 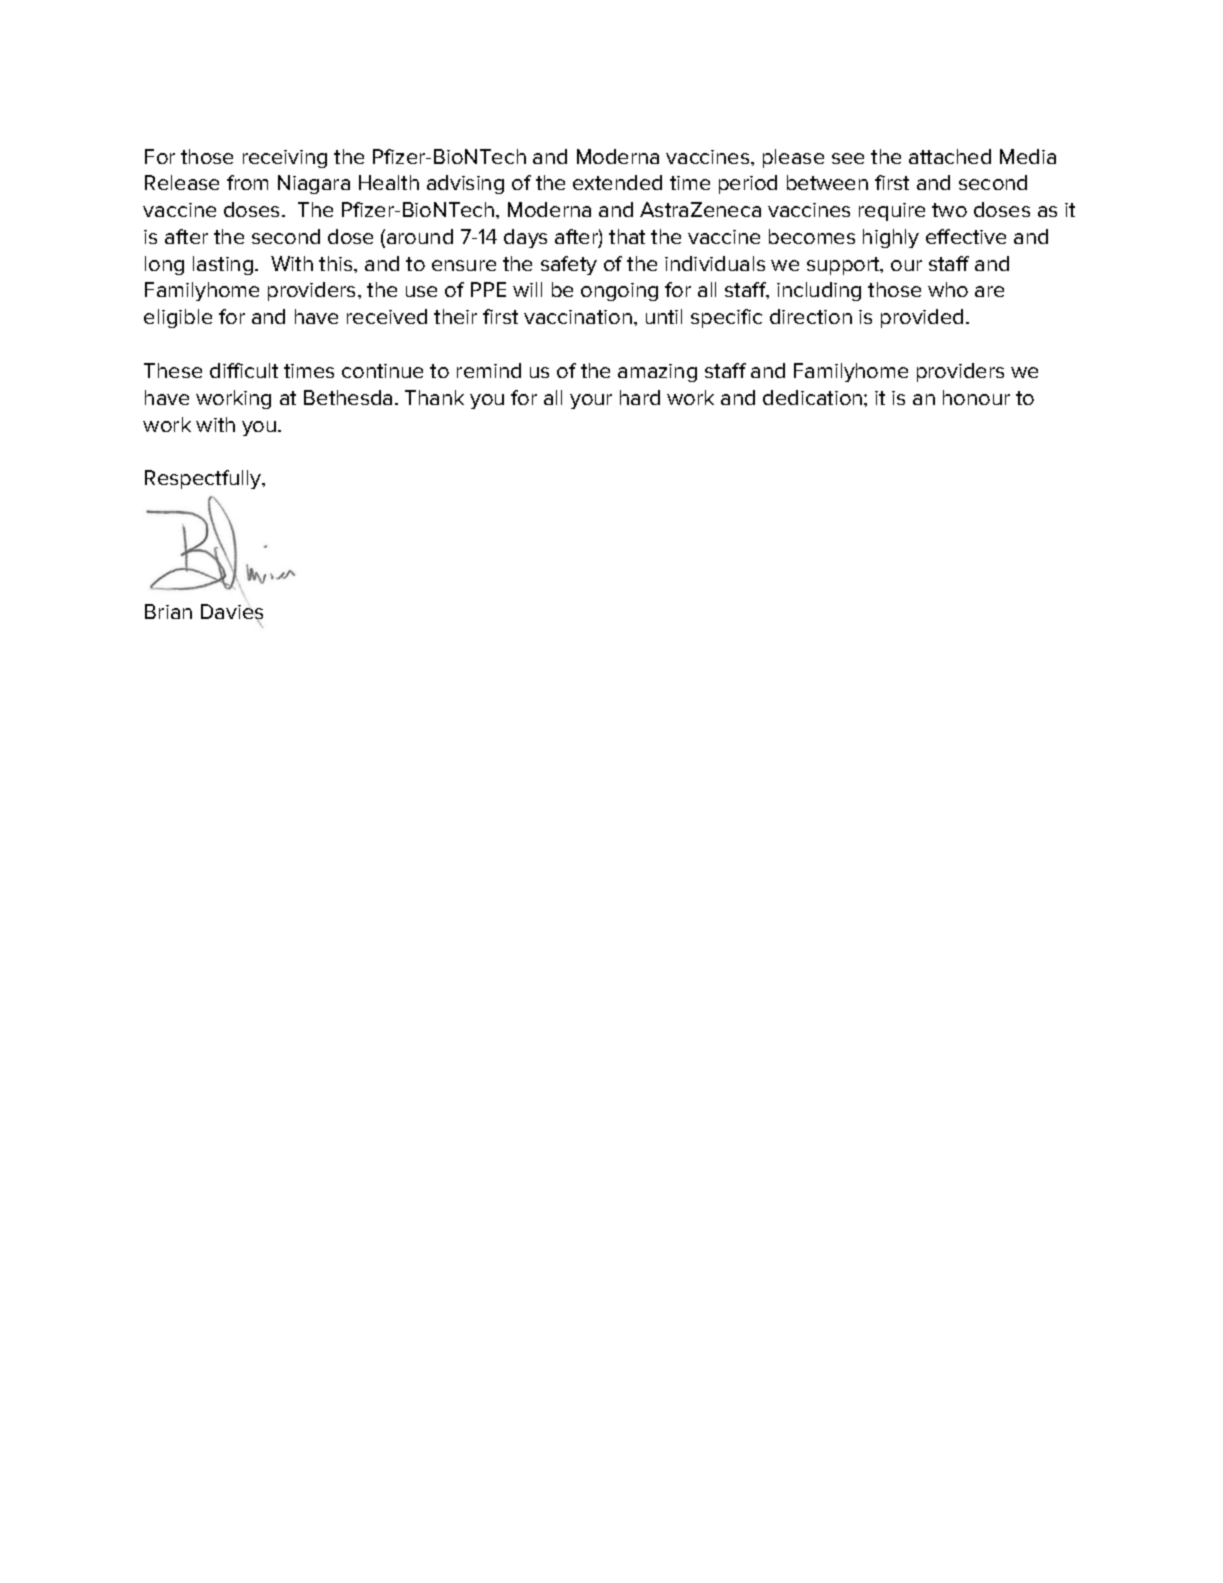 What do you see at coordinates (922, 318) in the document?
I see `provided` at bounding box center [922, 318].
